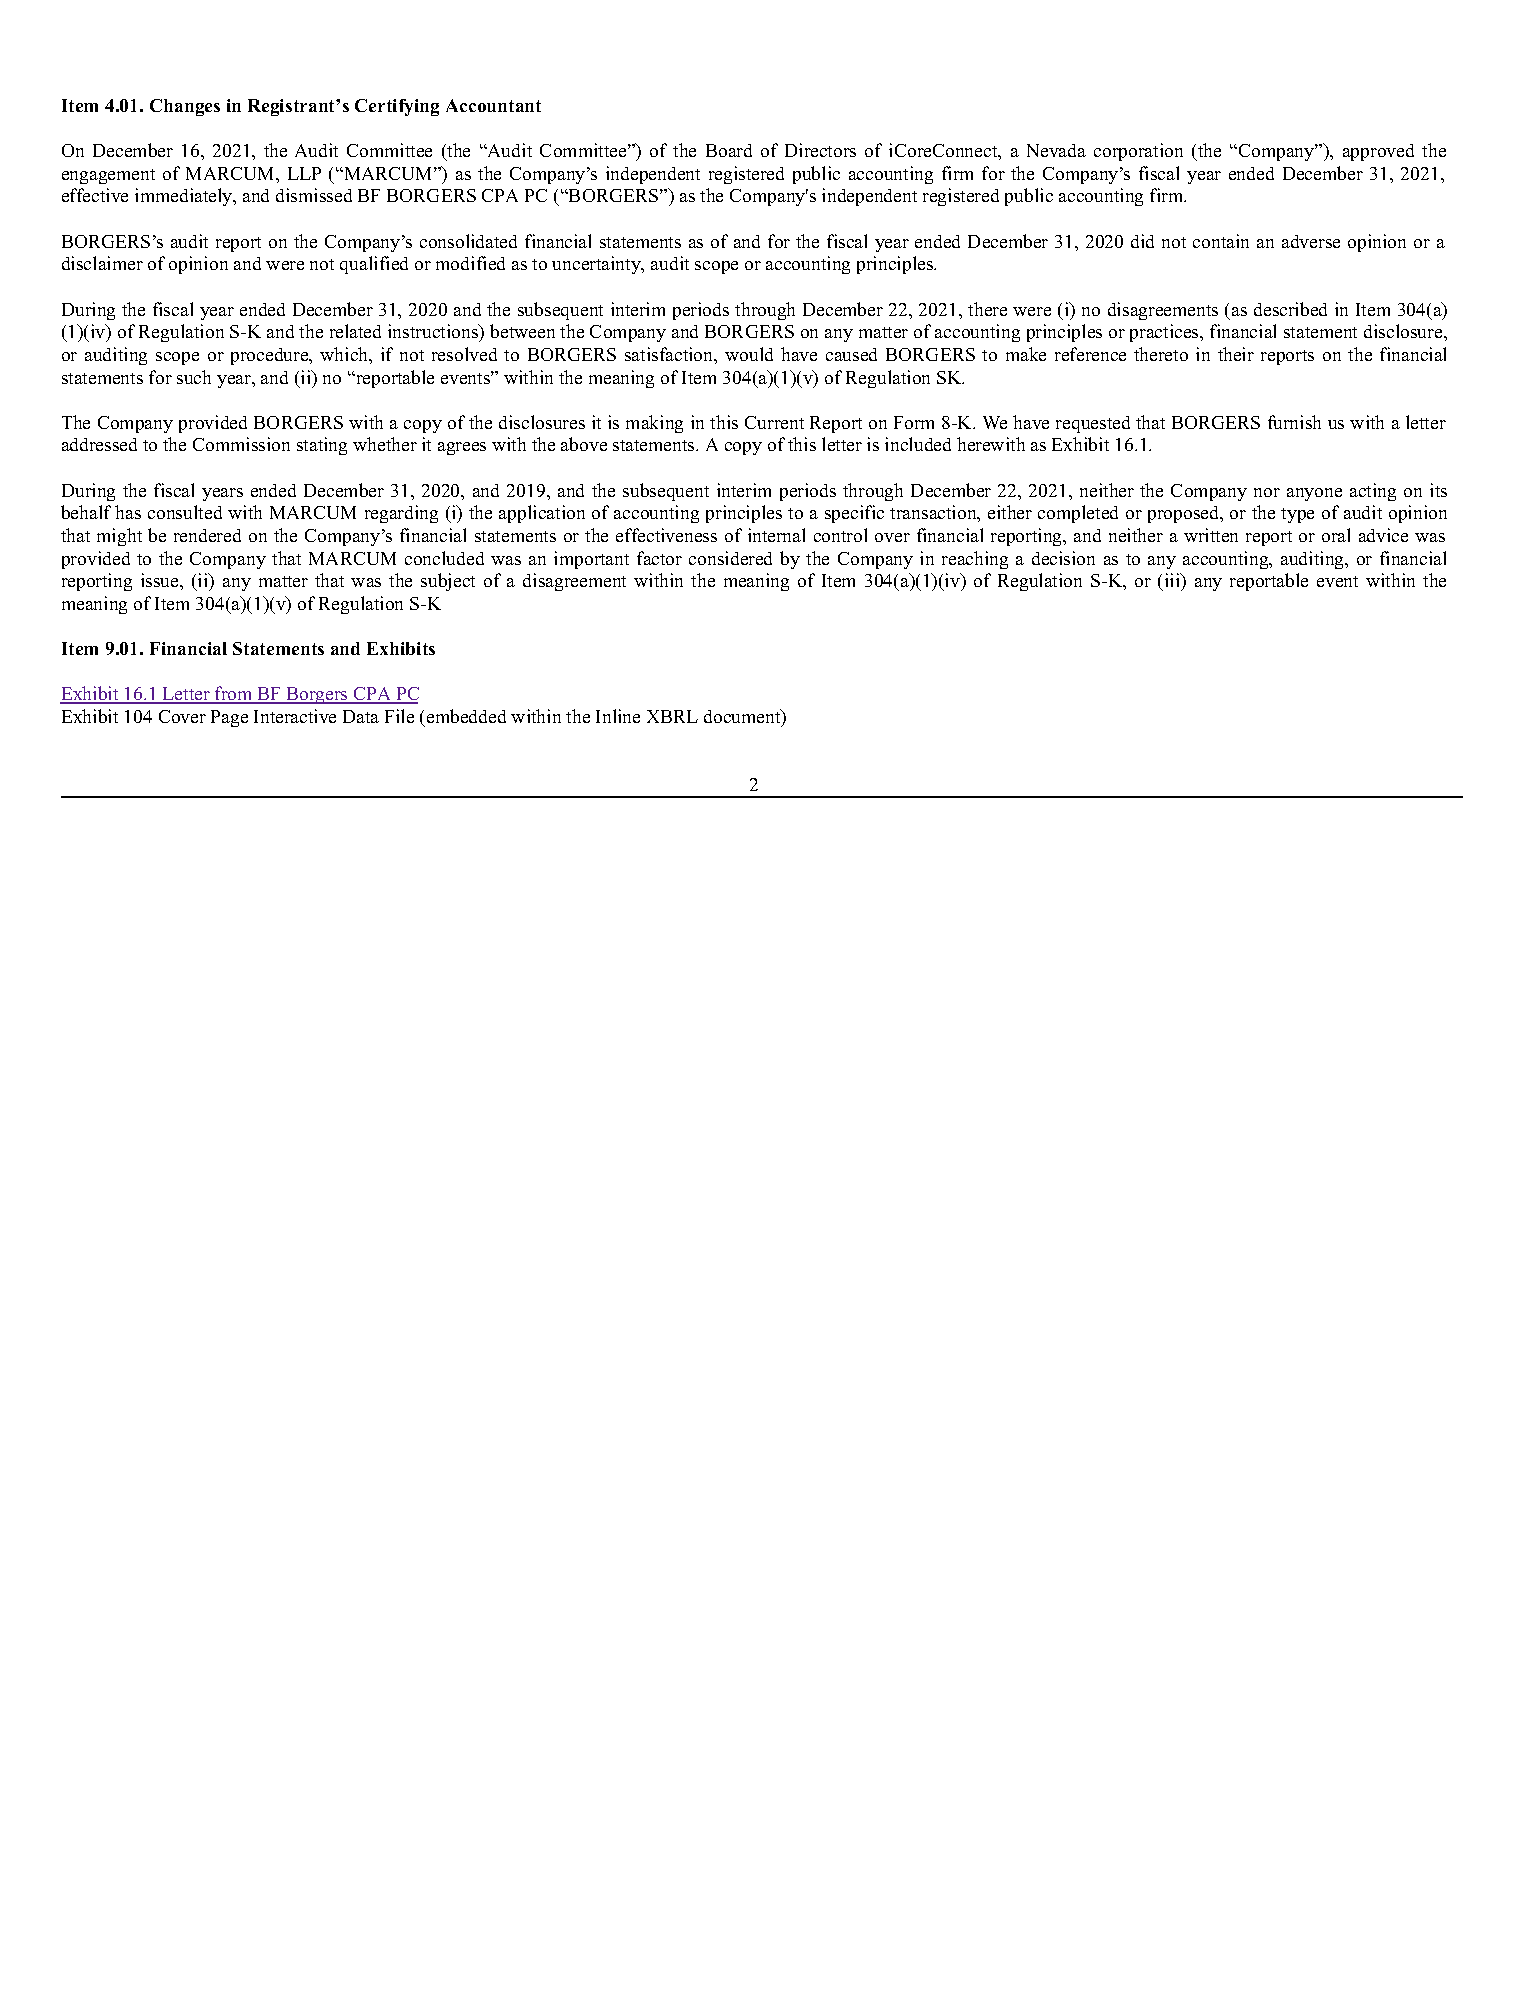 The height and width of the screenshot is (1992, 1539). Describe the element at coordinates (1138, 152) in the screenshot. I see `corporation` at that location.
